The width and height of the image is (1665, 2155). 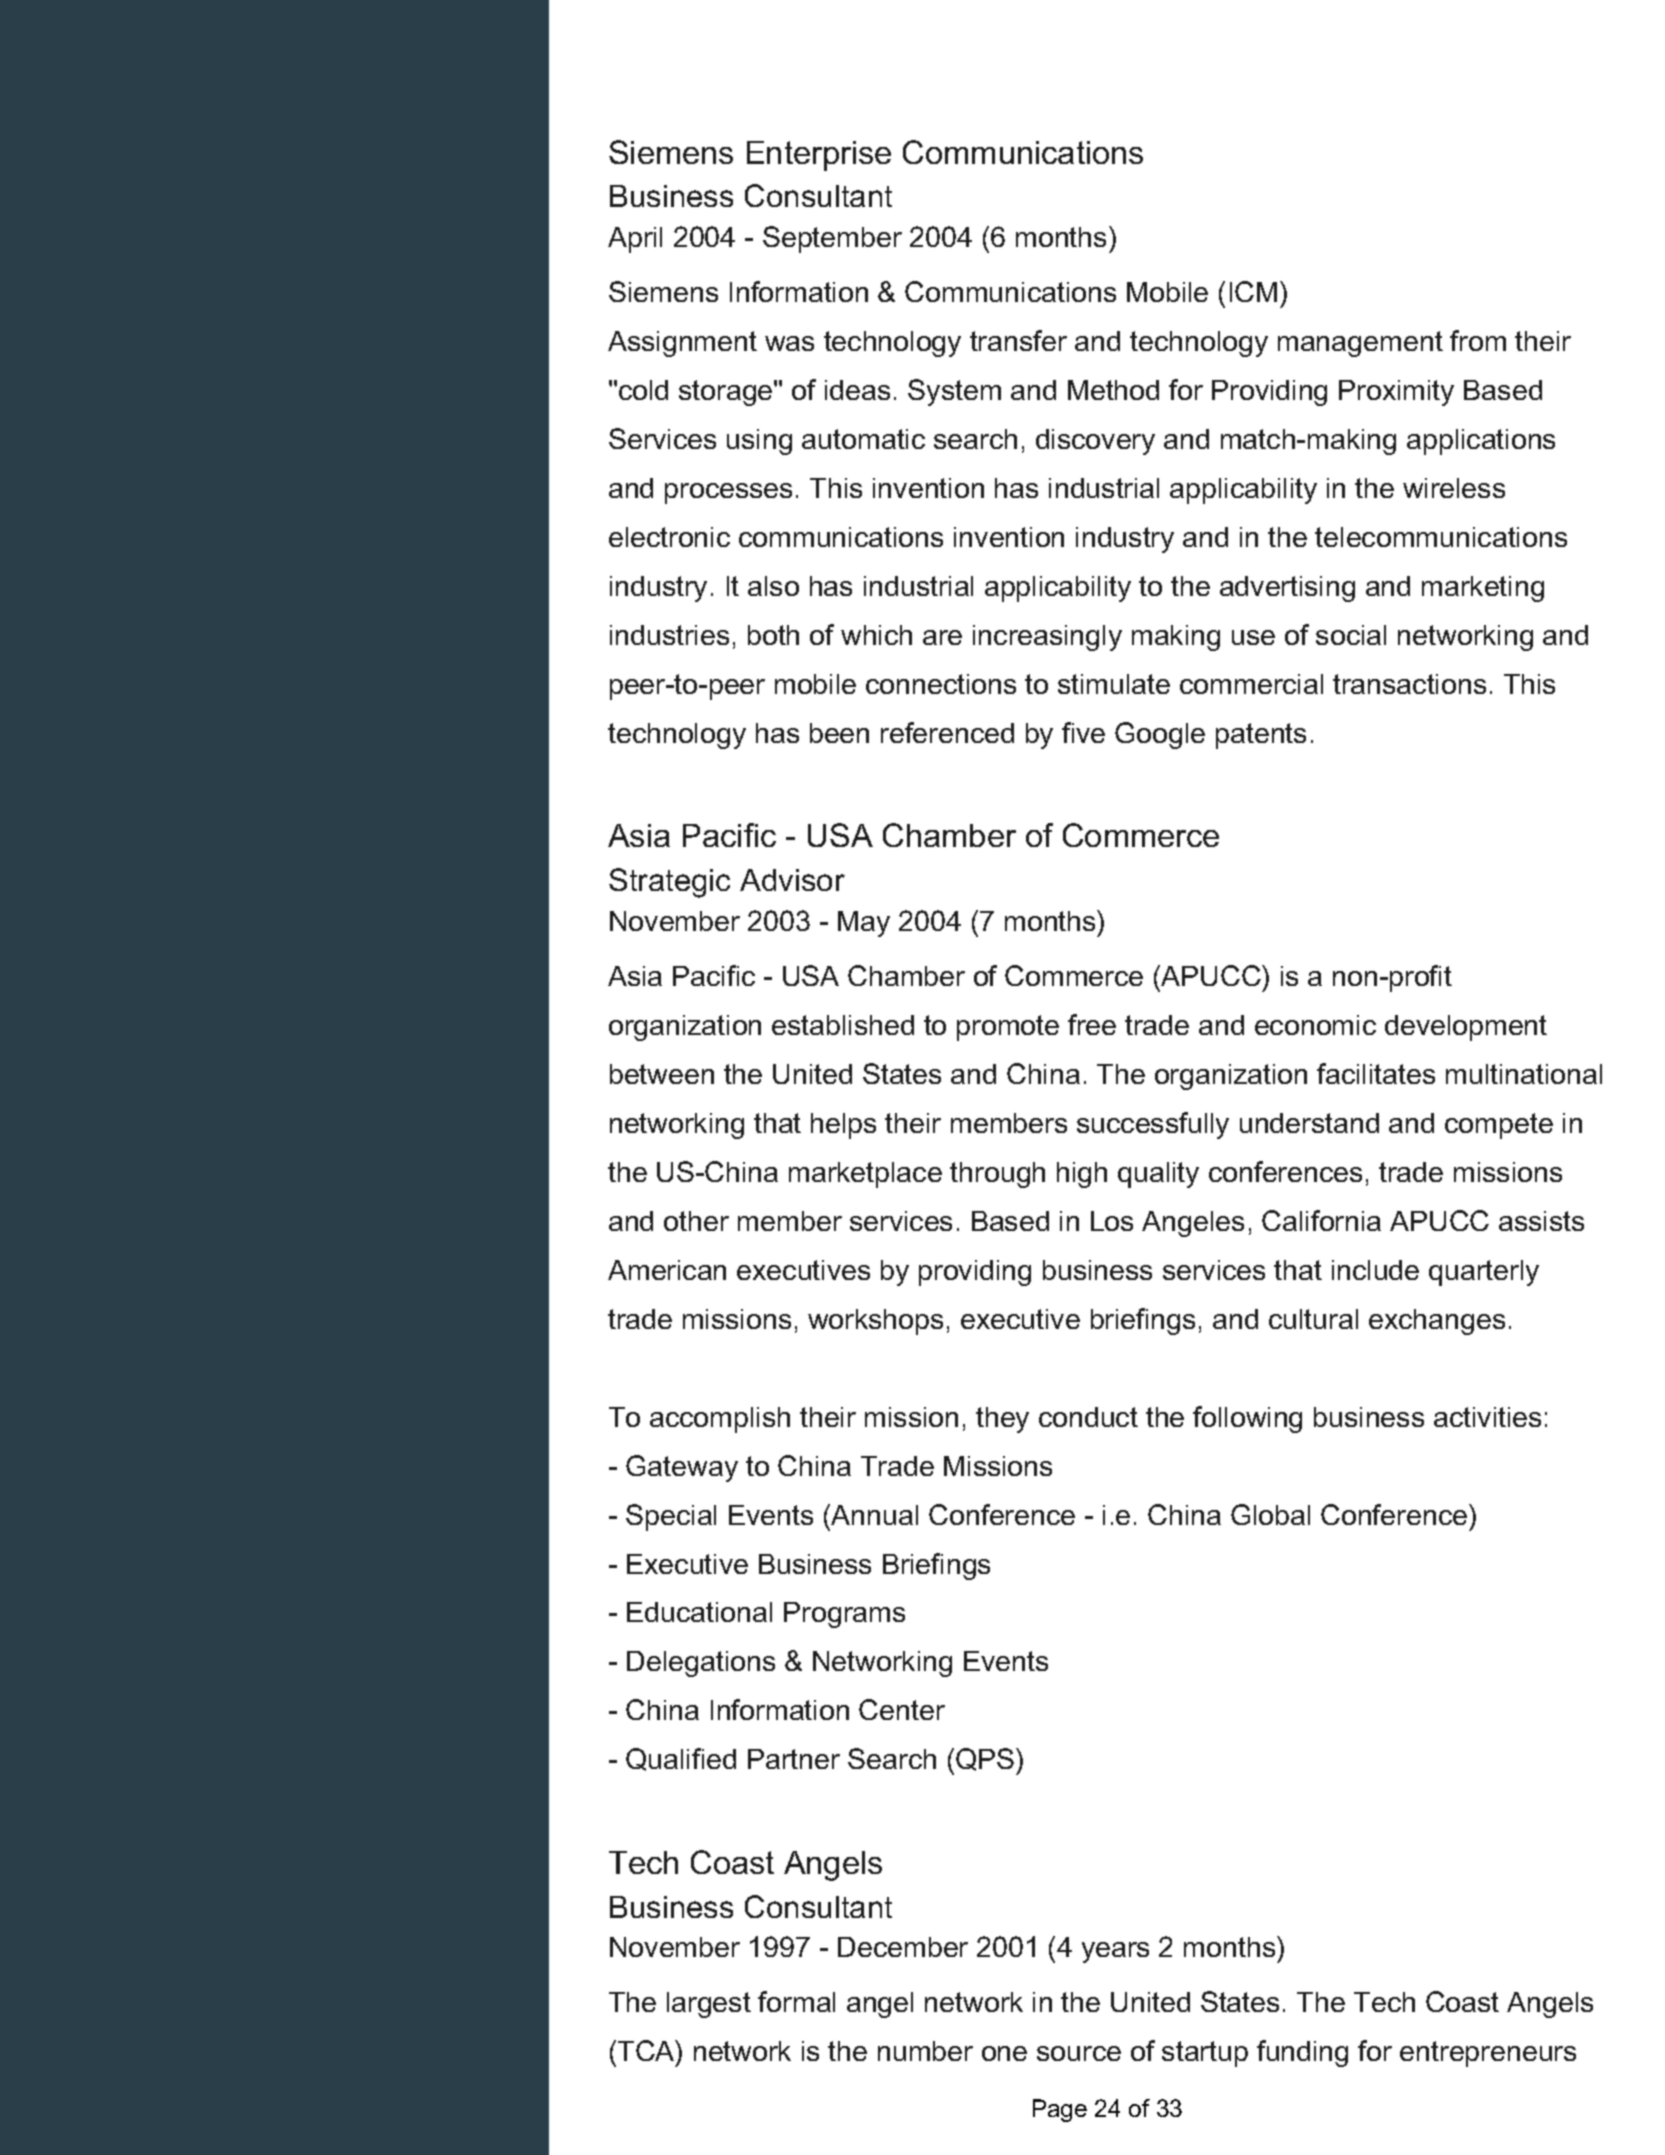 I want to click on from, so click(x=1478, y=340).
